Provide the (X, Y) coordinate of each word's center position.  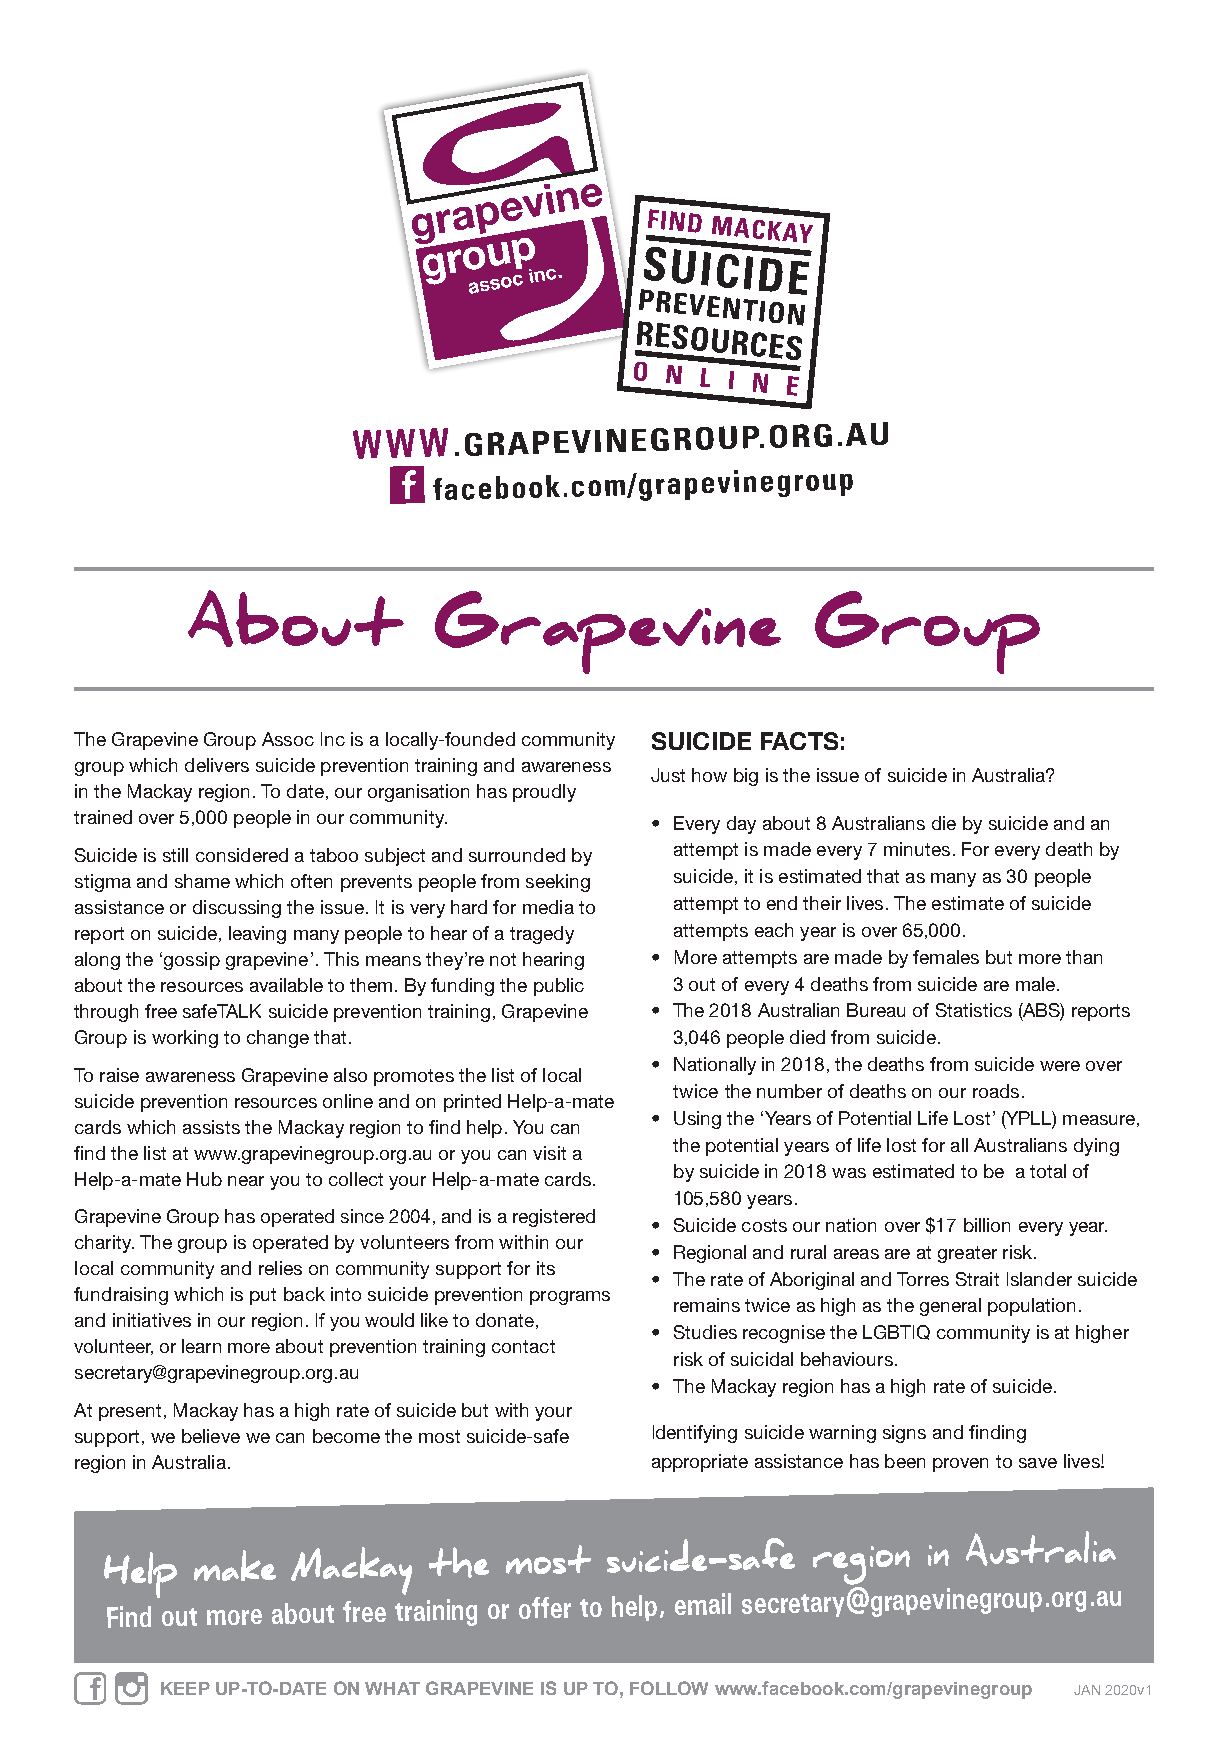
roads (996, 1091)
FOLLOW (669, 1688)
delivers (217, 765)
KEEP (185, 1688)
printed (472, 1103)
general (950, 1307)
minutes (917, 849)
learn (201, 1346)
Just (668, 775)
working (185, 1039)
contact (523, 1346)
